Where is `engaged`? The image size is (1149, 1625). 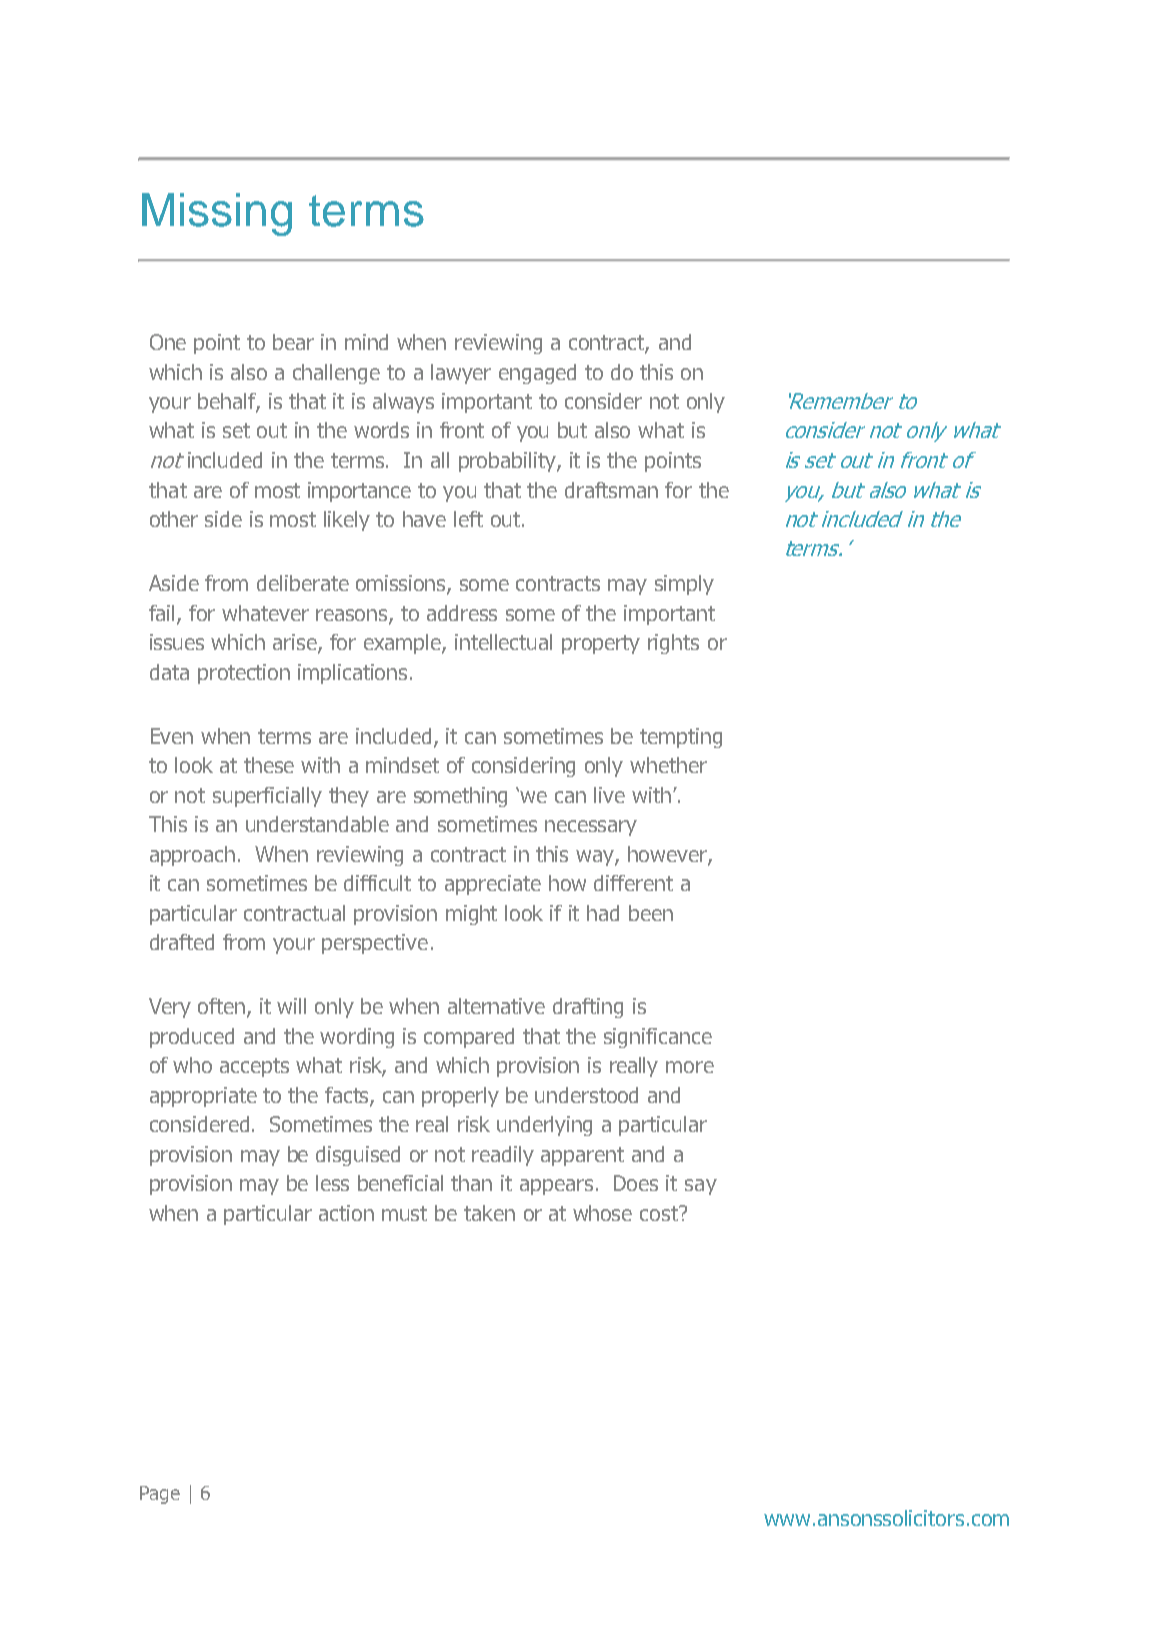 engaged is located at coordinates (537, 374).
